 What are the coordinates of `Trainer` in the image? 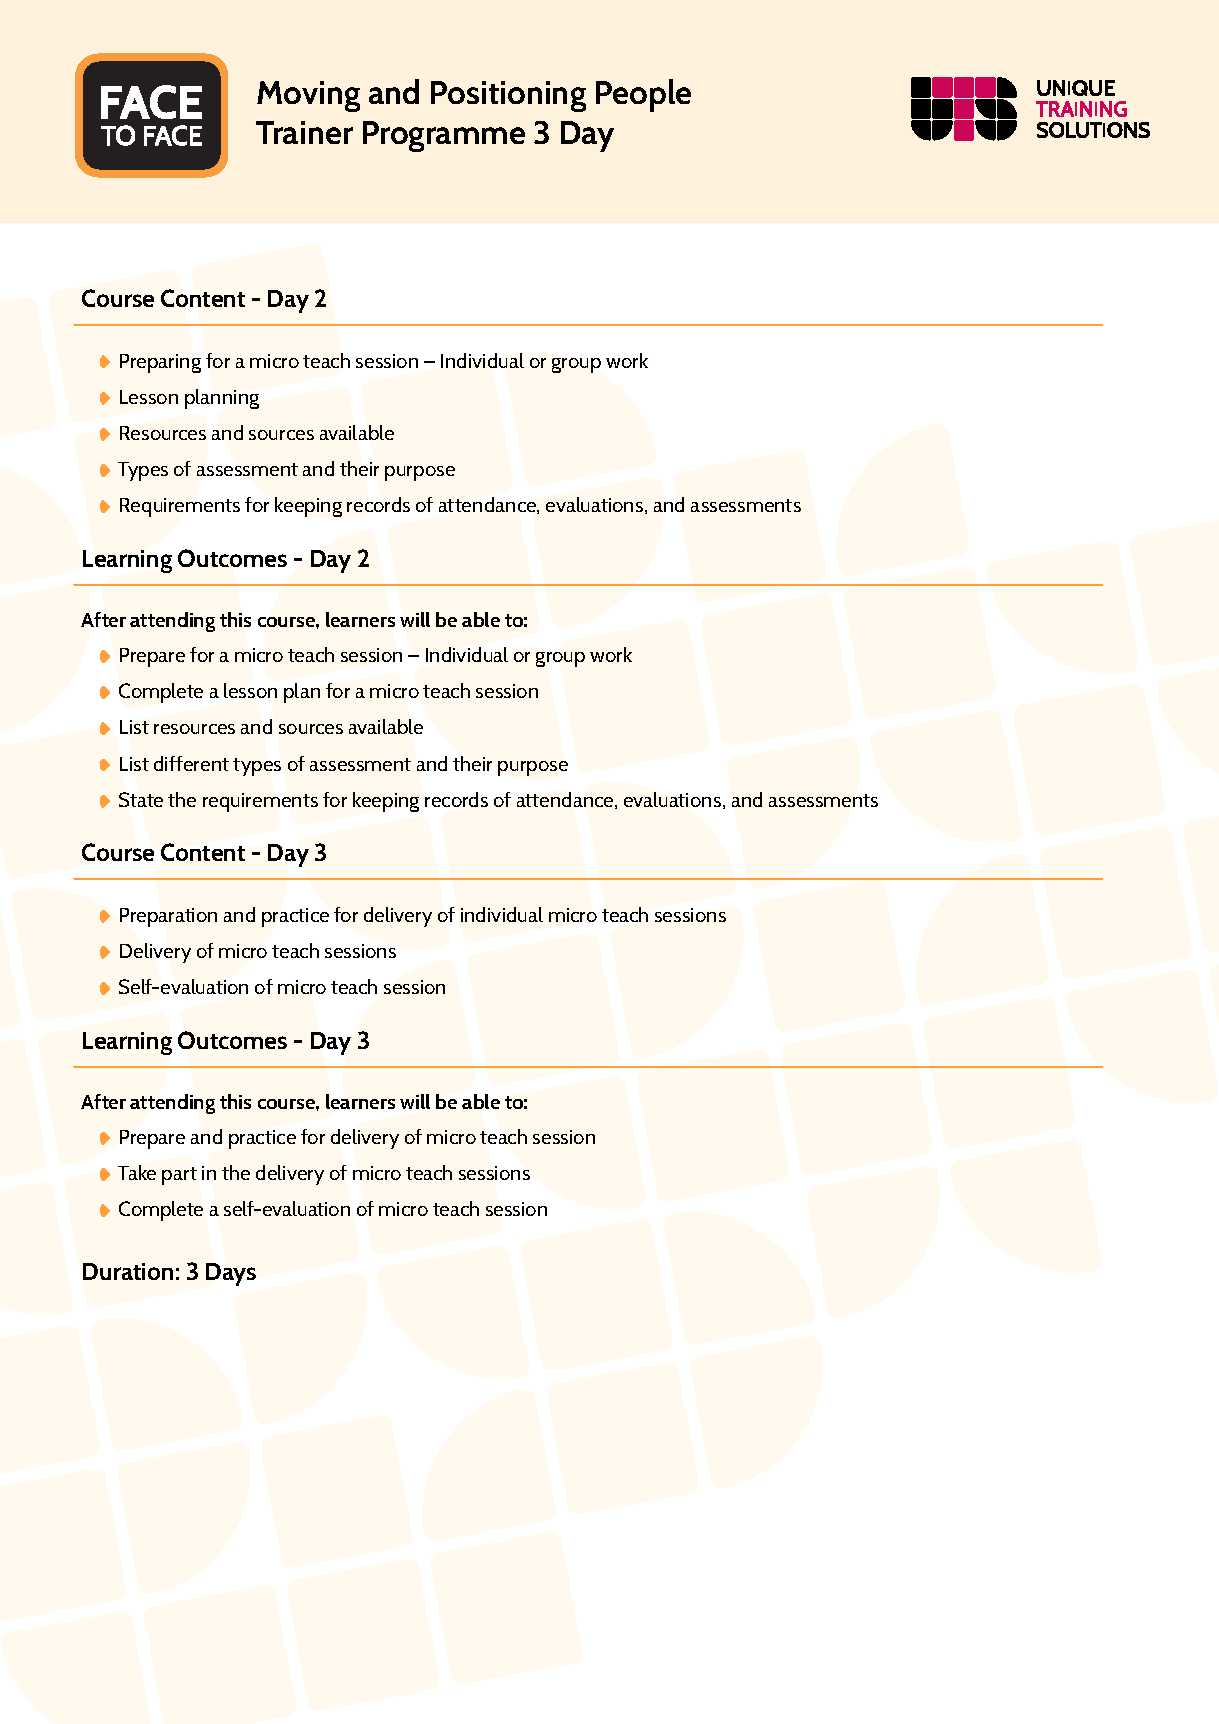 It's located at (304, 132).
